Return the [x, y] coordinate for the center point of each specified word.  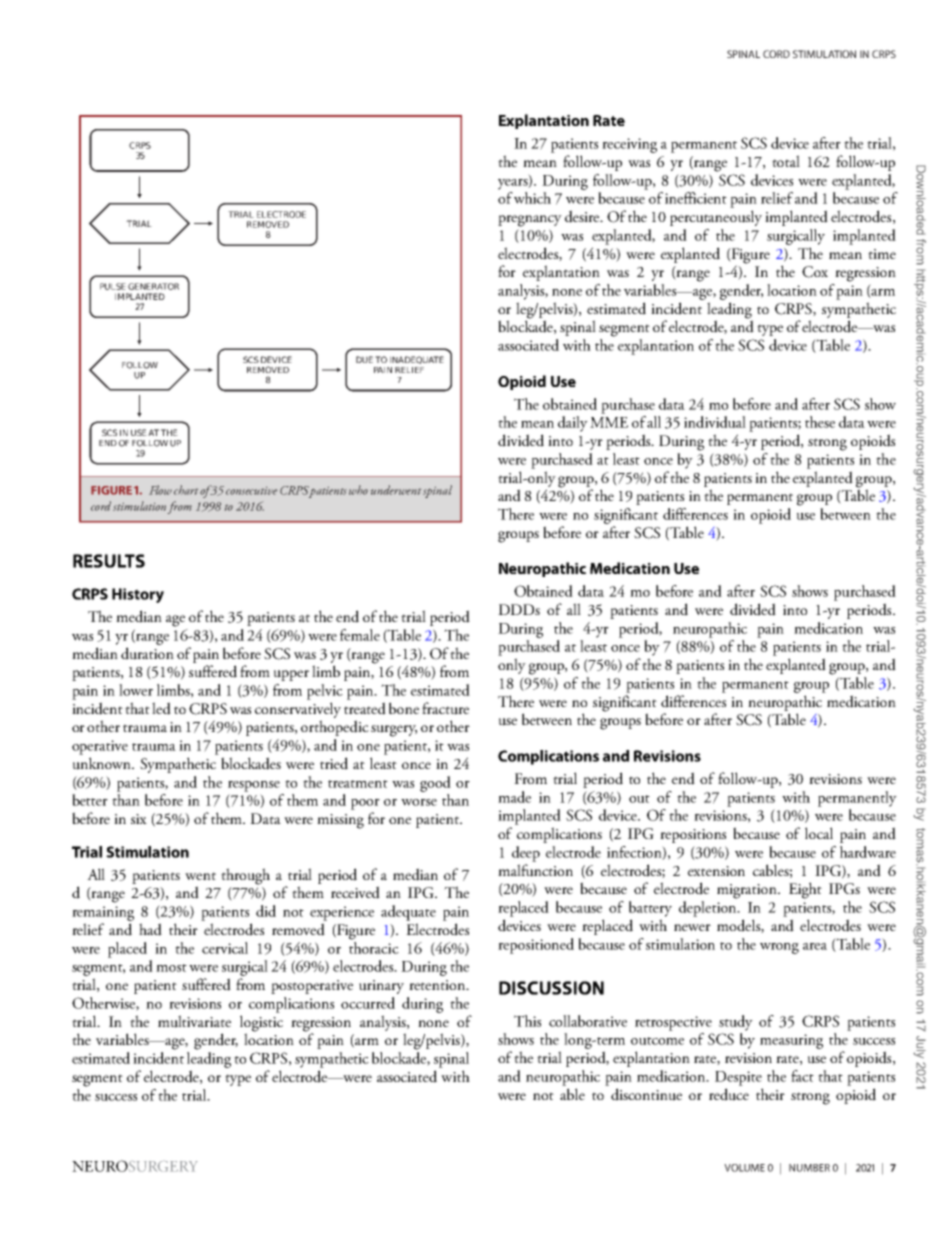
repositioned [536, 946]
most [171, 968]
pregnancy [530, 221]
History [138, 595]
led [161, 708]
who [358, 490]
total [786, 161]
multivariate [194, 1021]
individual [715, 422]
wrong [779, 948]
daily [573, 424]
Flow [160, 490]
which [532, 198]
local [819, 833]
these [820, 422]
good [435, 784]
